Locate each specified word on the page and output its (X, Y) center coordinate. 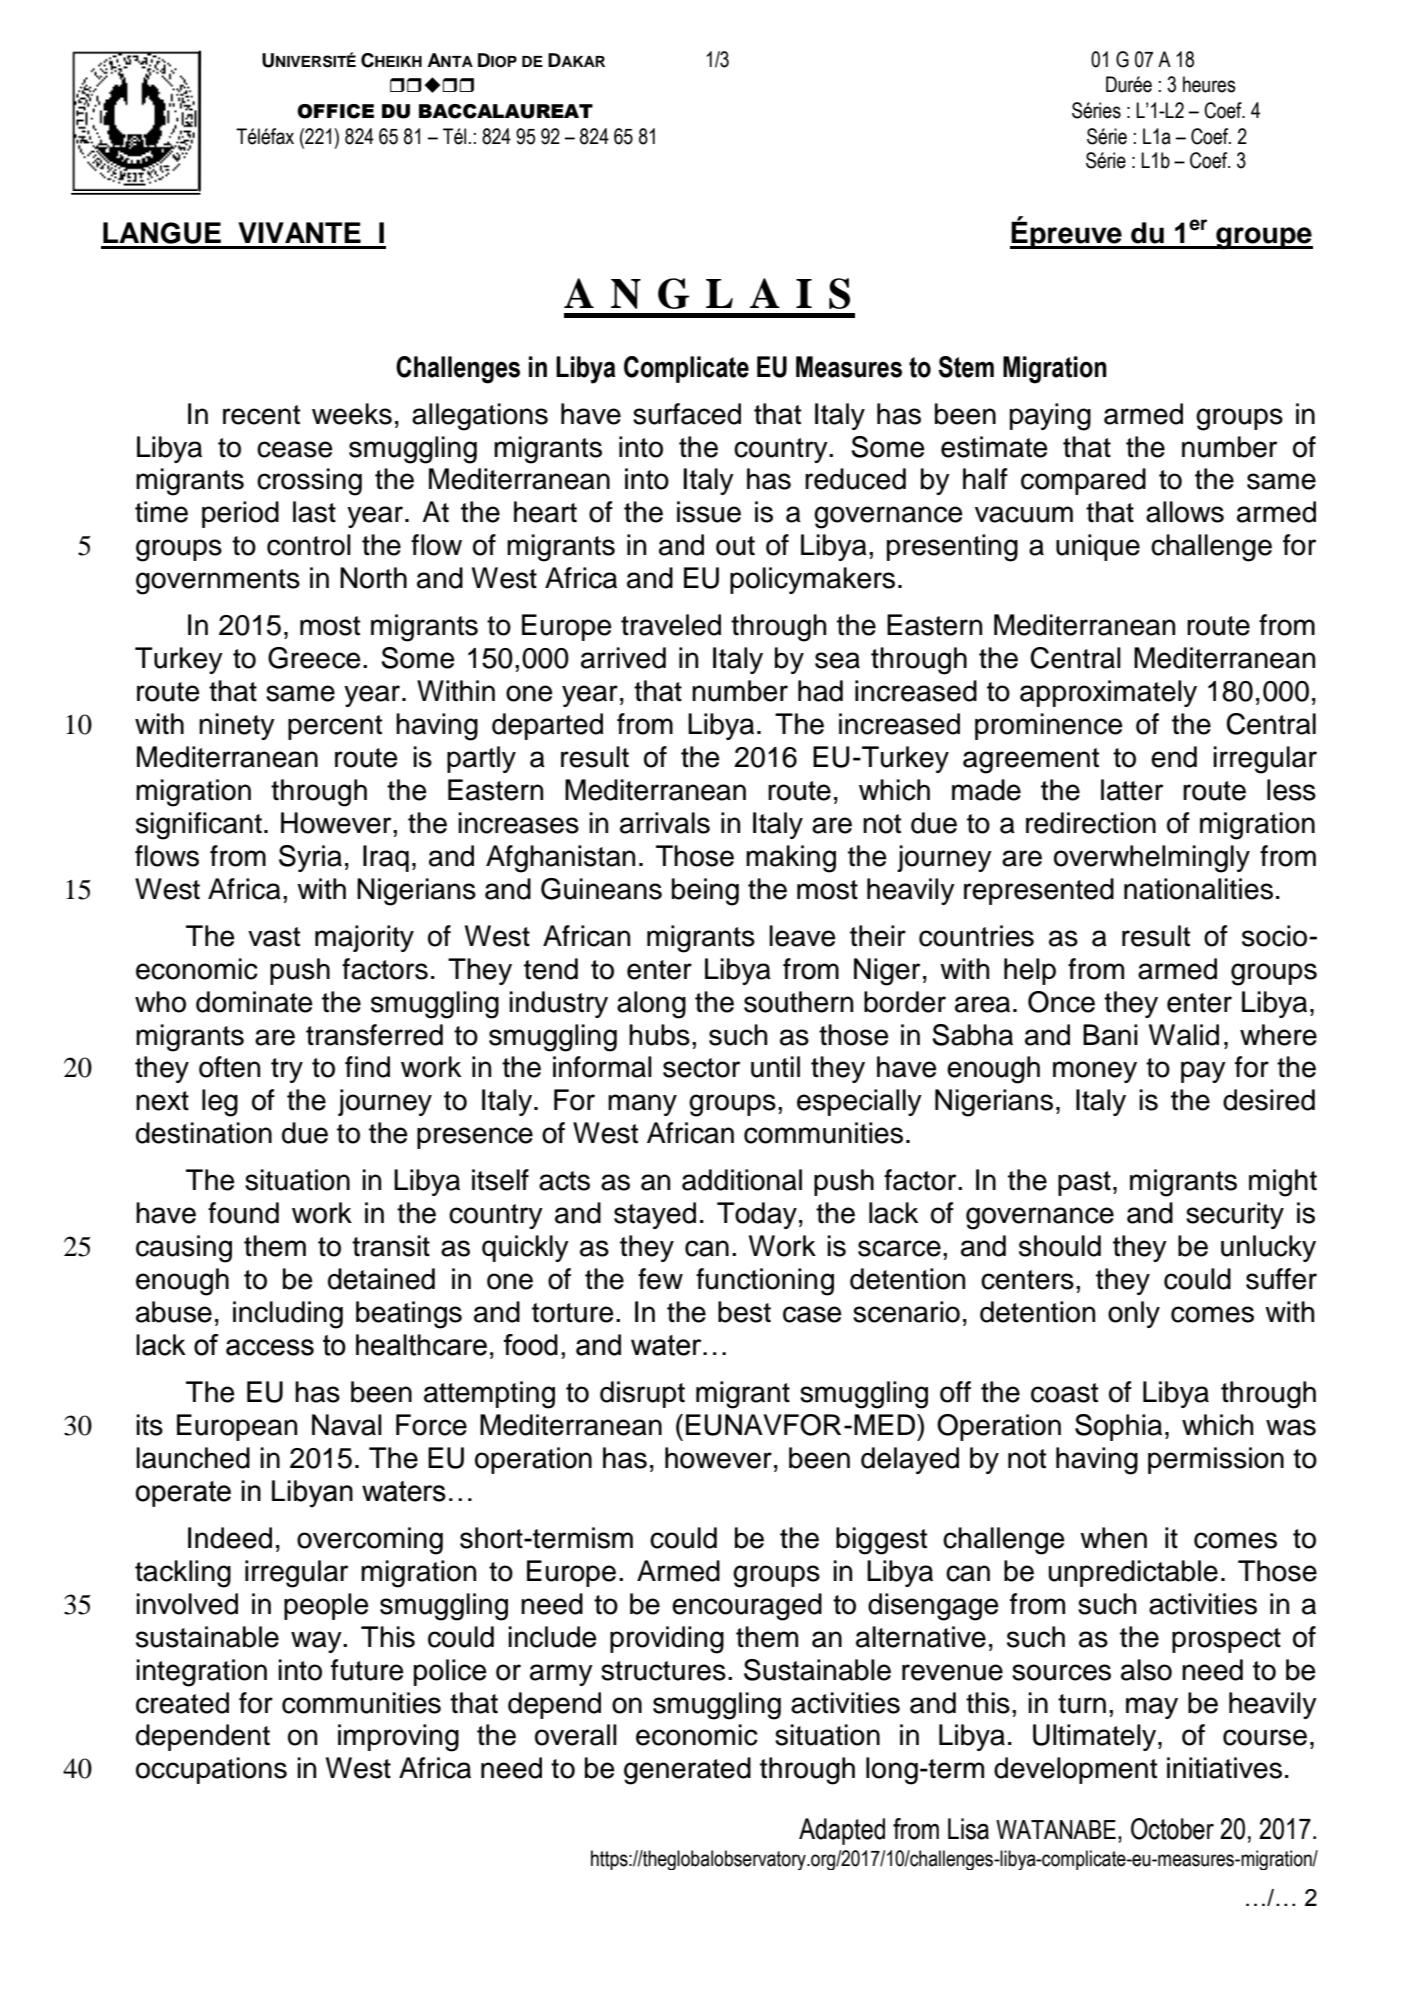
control (309, 545)
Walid (1184, 1035)
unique (1098, 547)
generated (687, 1771)
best (744, 1312)
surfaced (687, 414)
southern (798, 1002)
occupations (211, 1770)
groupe (1263, 238)
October (1172, 1829)
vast (274, 937)
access (270, 1347)
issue (709, 512)
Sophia (1118, 1427)
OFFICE (335, 111)
